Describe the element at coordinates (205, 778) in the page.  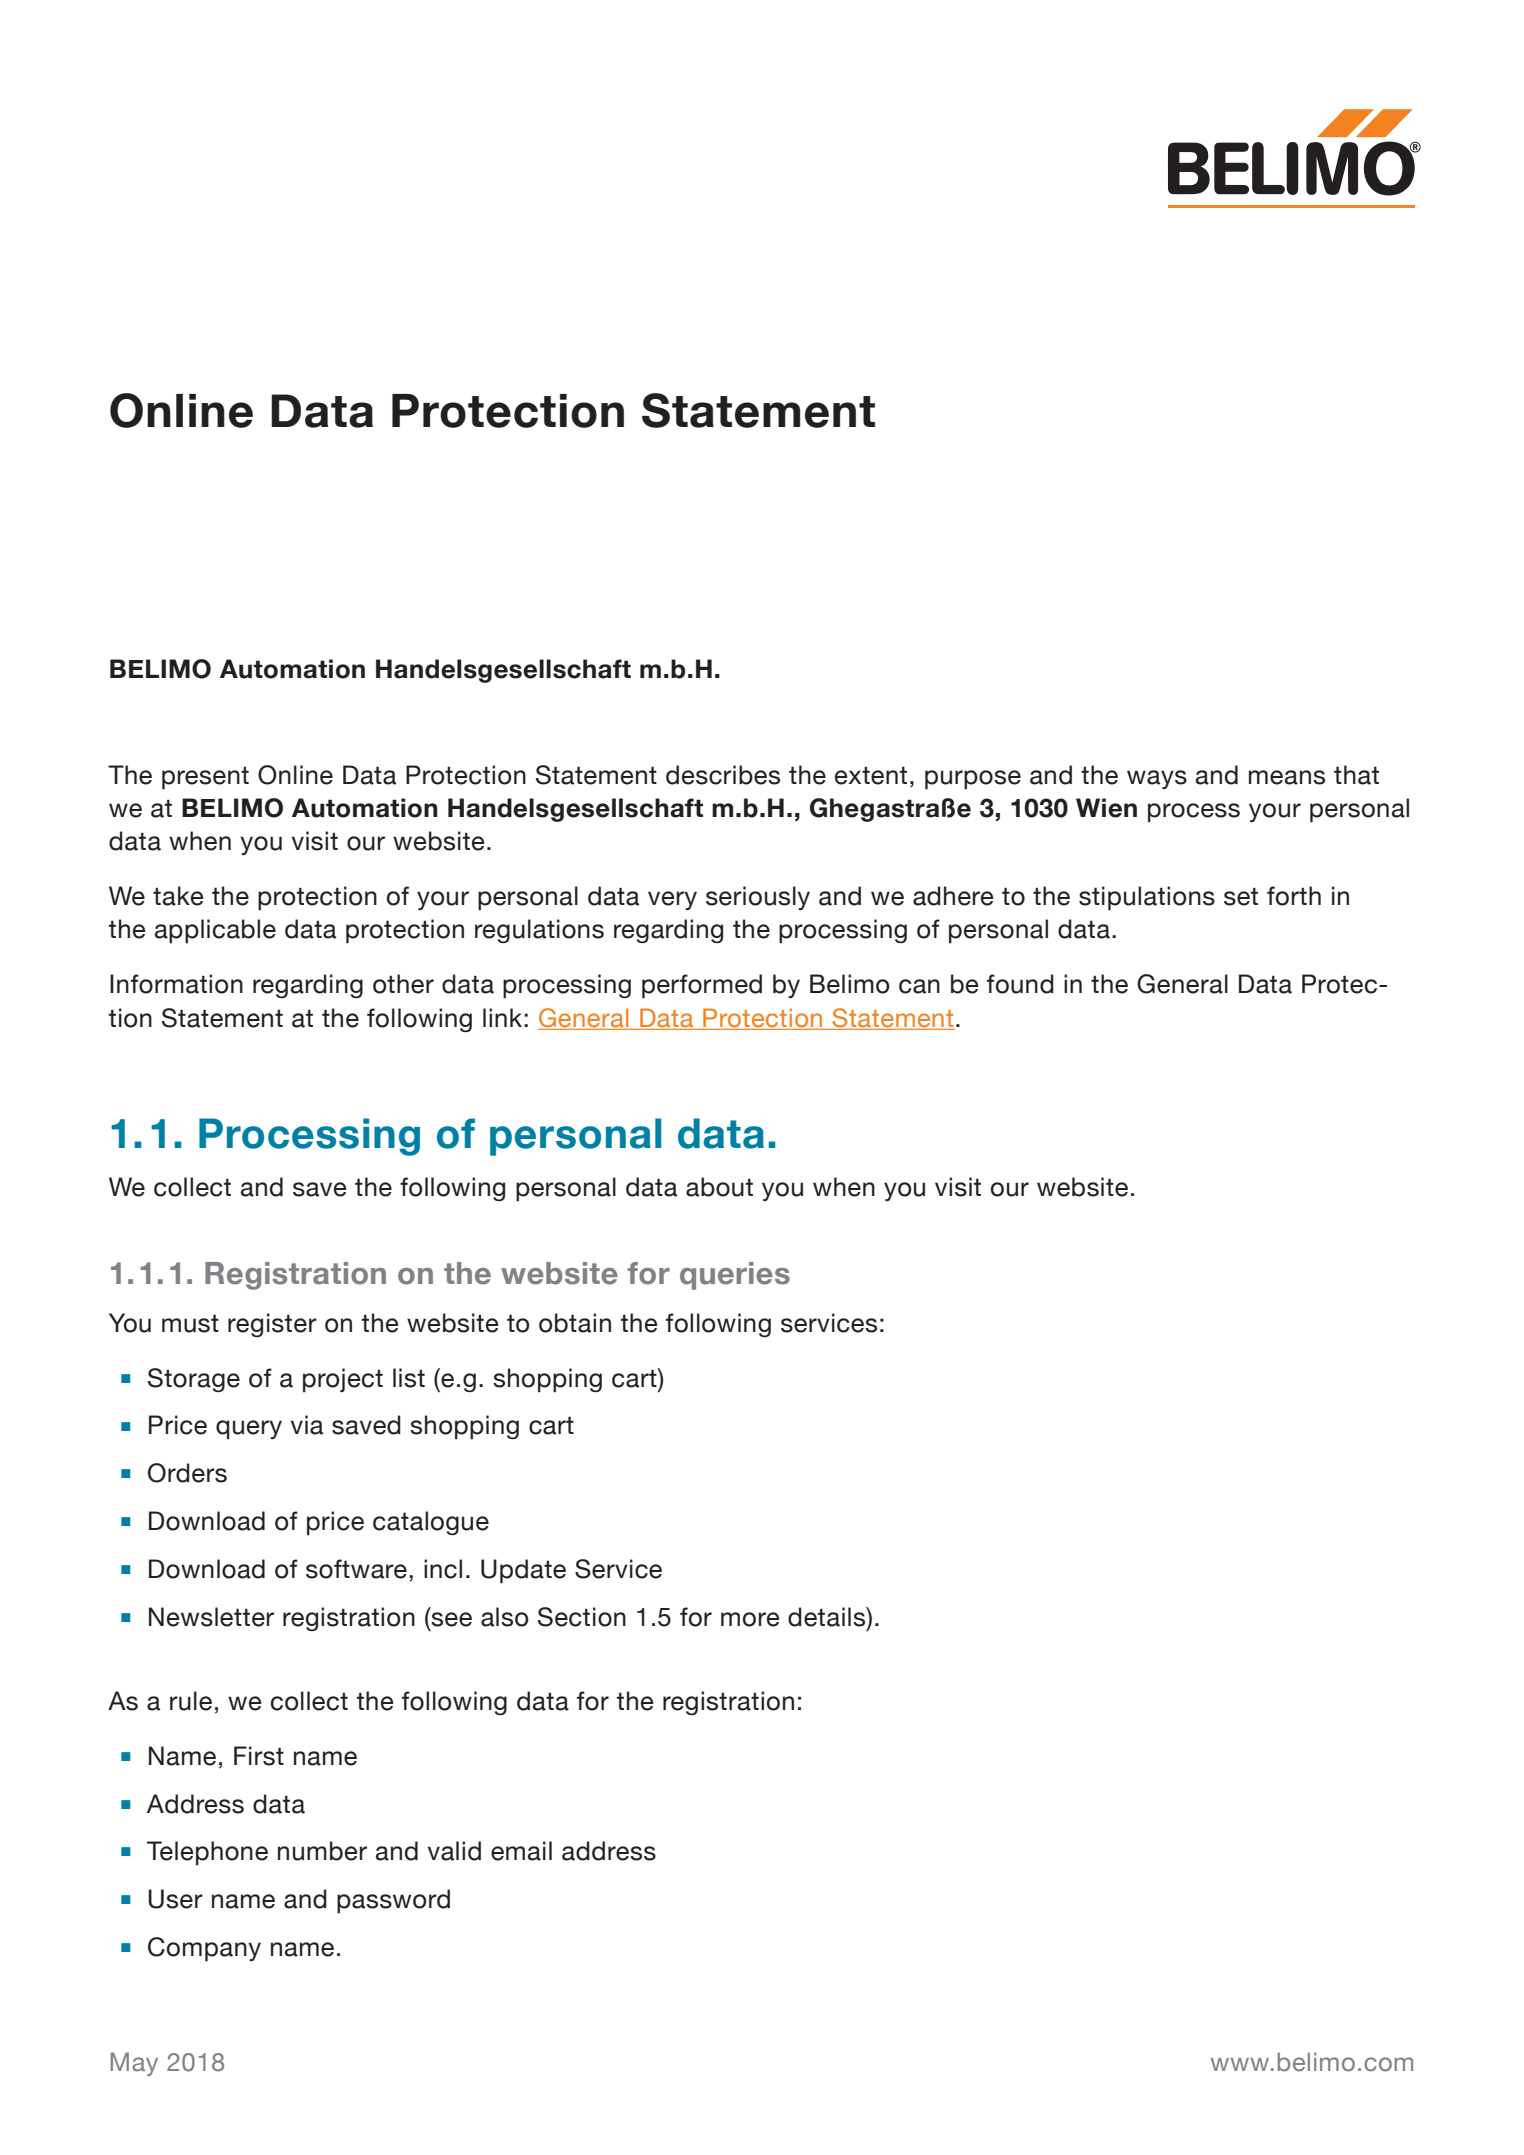
I see `present` at that location.
